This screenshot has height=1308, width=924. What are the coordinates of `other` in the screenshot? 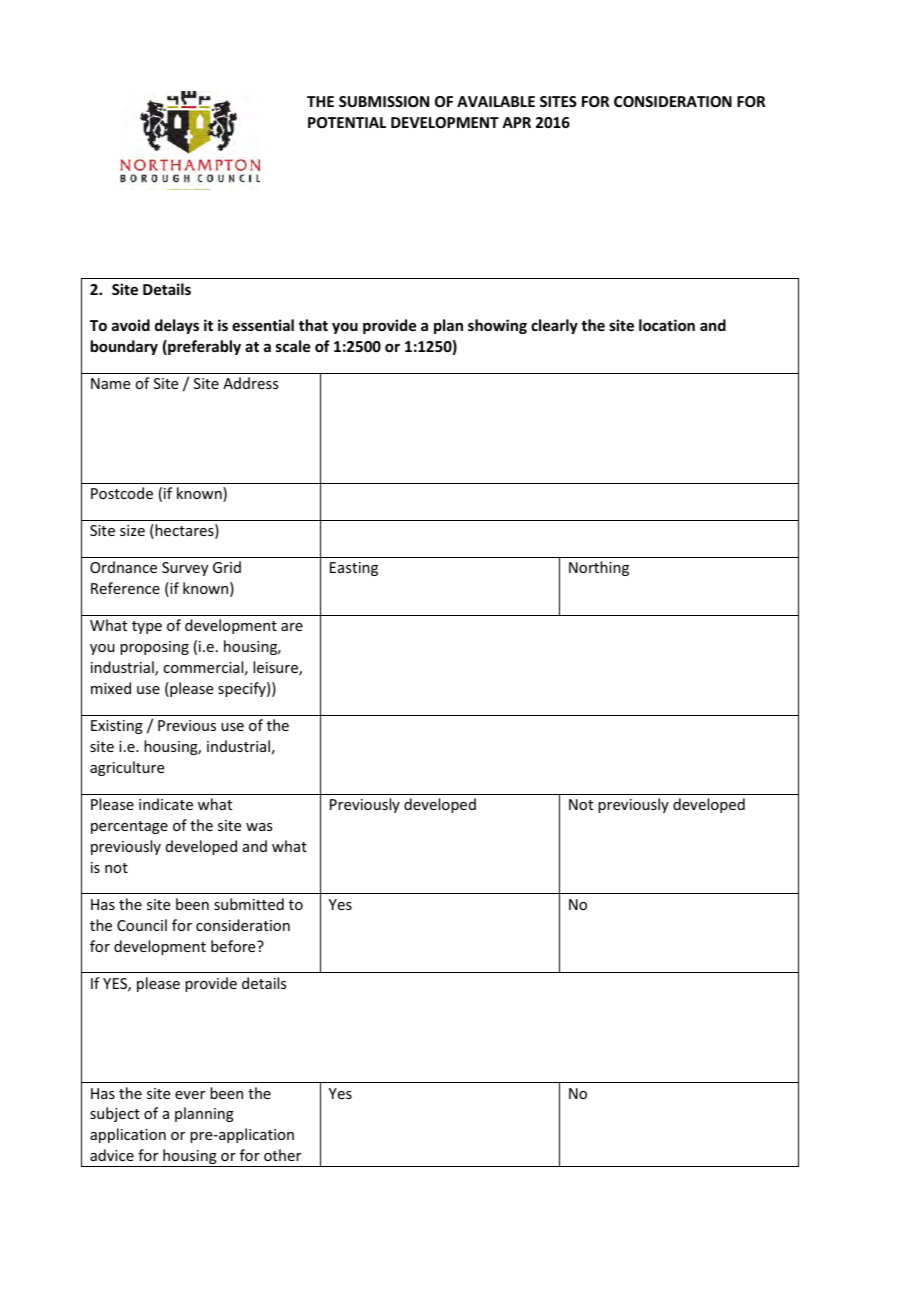 It's located at (282, 1155).
